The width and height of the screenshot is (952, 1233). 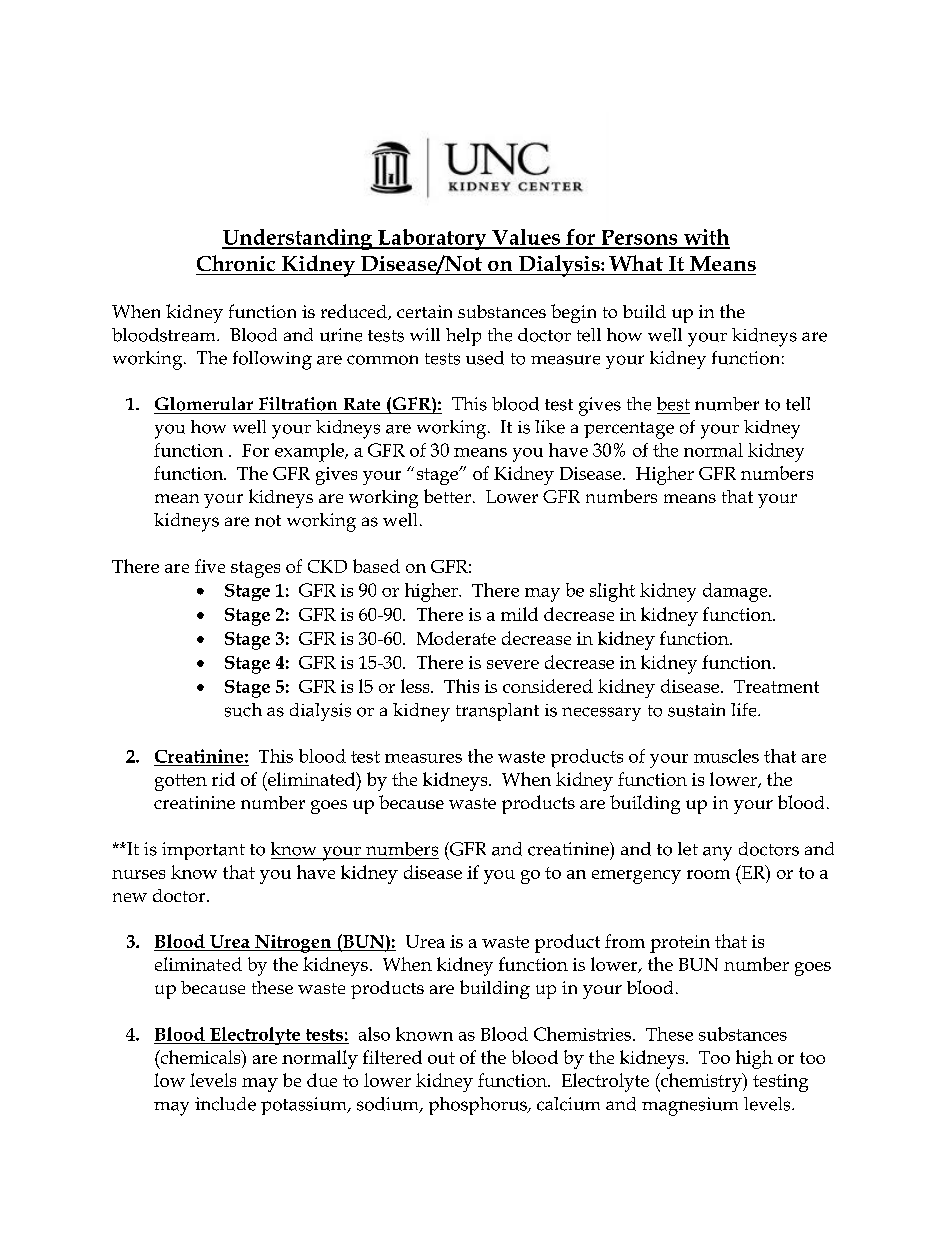 I want to click on out, so click(x=441, y=1058).
